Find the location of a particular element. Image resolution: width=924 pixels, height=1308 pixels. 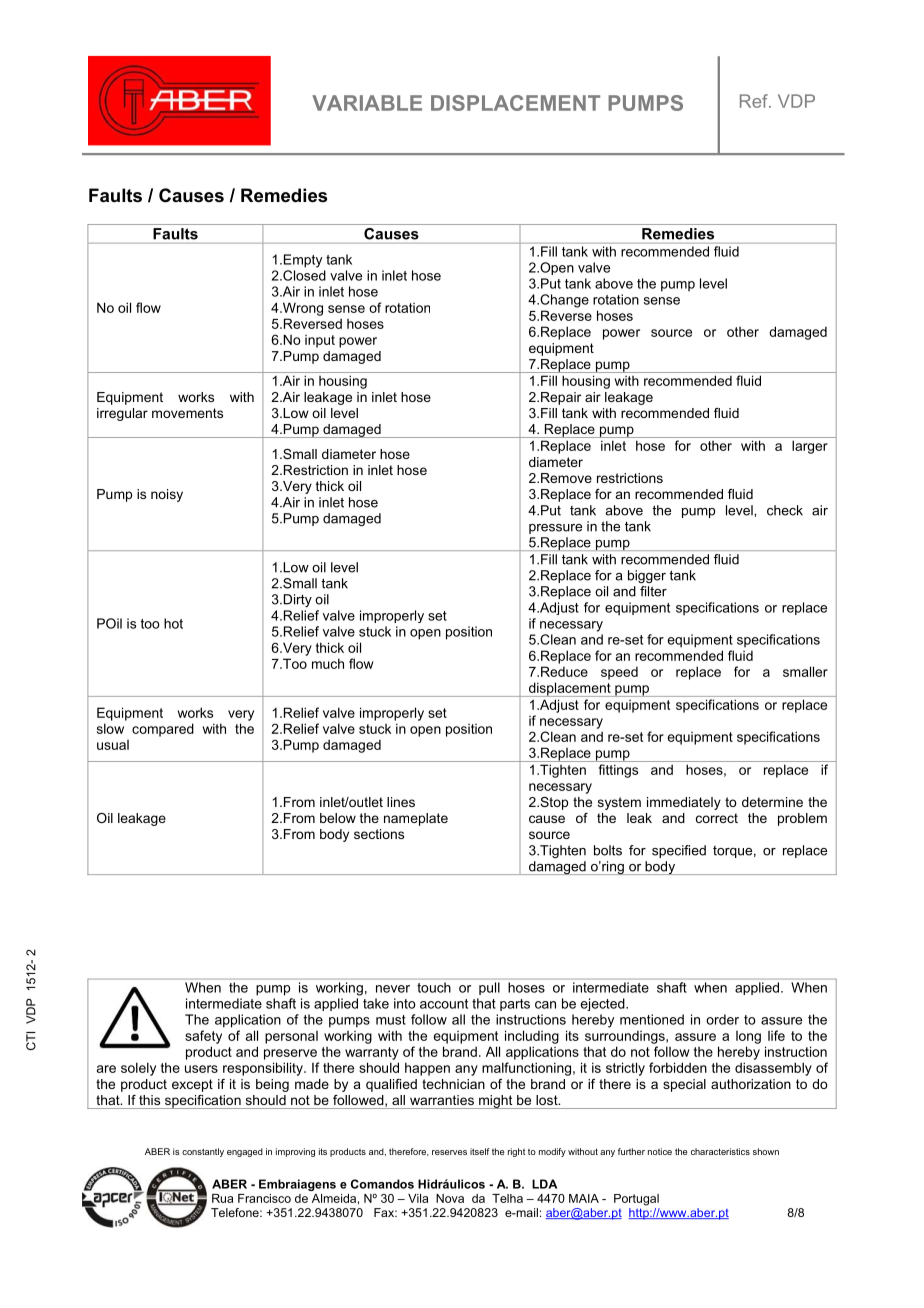

reserves is located at coordinates (449, 1152).
